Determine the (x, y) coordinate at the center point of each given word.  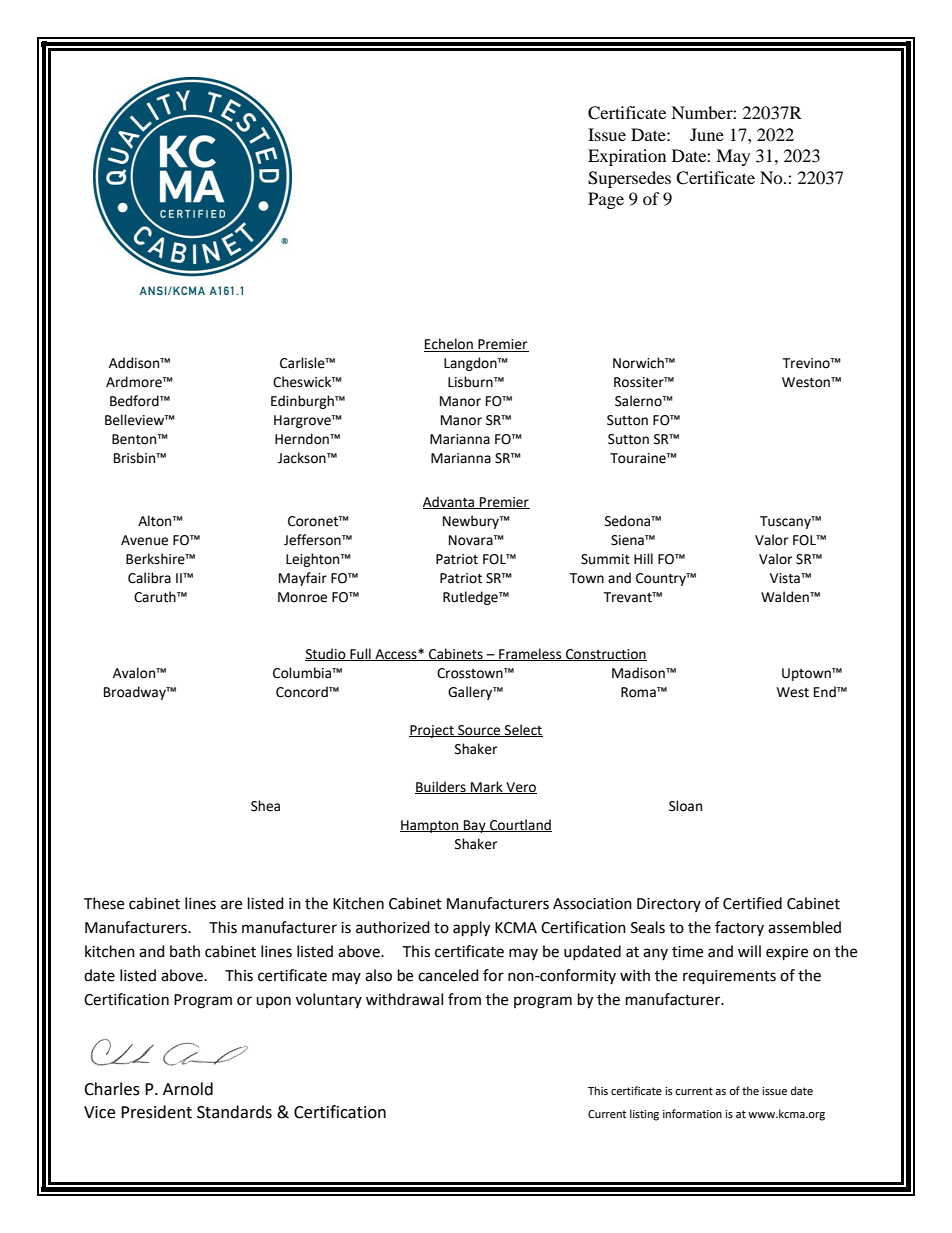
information (692, 1114)
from (464, 999)
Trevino (807, 363)
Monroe (302, 597)
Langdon (471, 364)
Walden (786, 597)
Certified (752, 903)
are (231, 905)
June (707, 134)
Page (606, 200)
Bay (475, 826)
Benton (135, 439)
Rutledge (471, 598)
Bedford (135, 401)
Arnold (188, 1089)
